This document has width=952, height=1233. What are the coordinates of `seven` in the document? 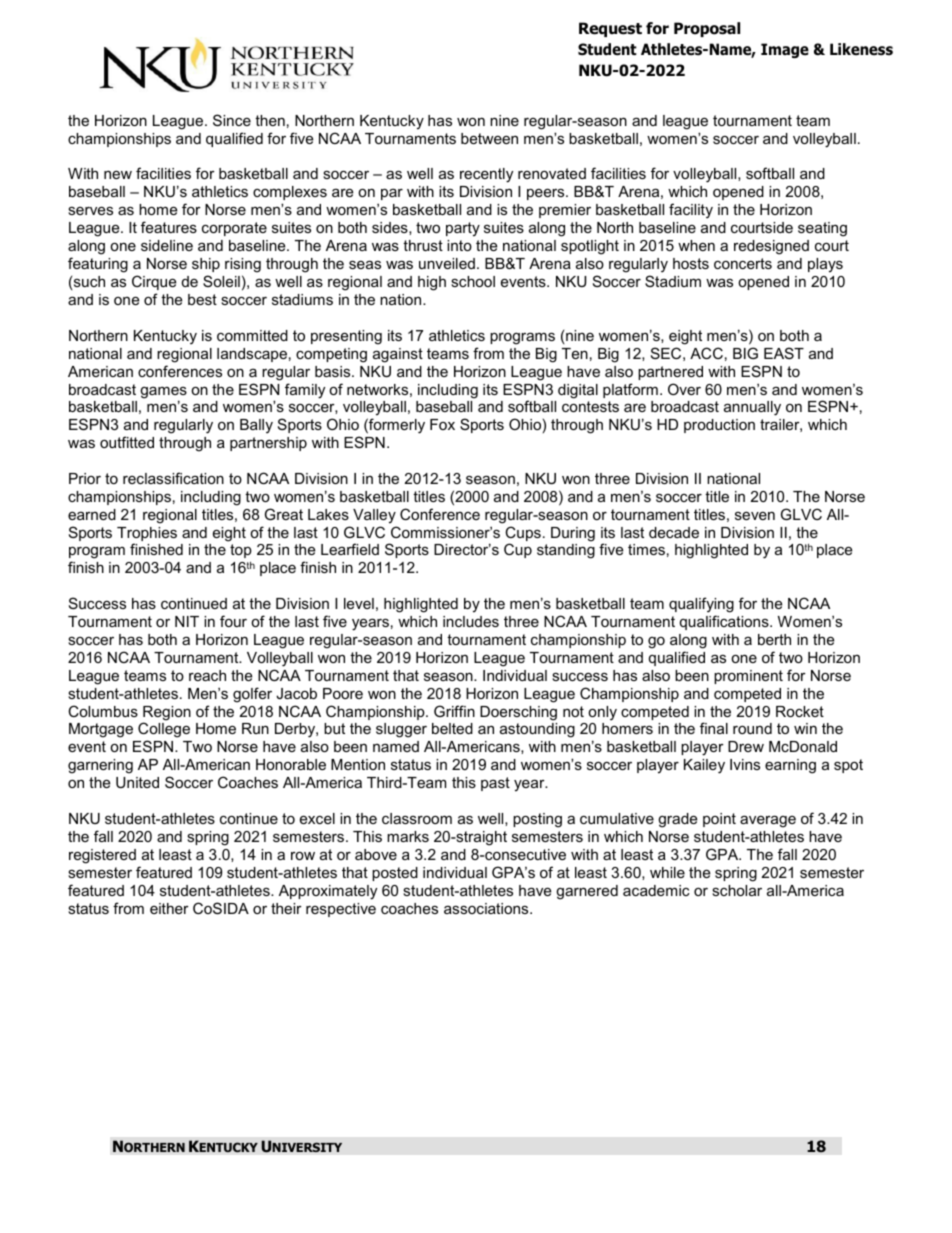 It's located at (755, 515).
